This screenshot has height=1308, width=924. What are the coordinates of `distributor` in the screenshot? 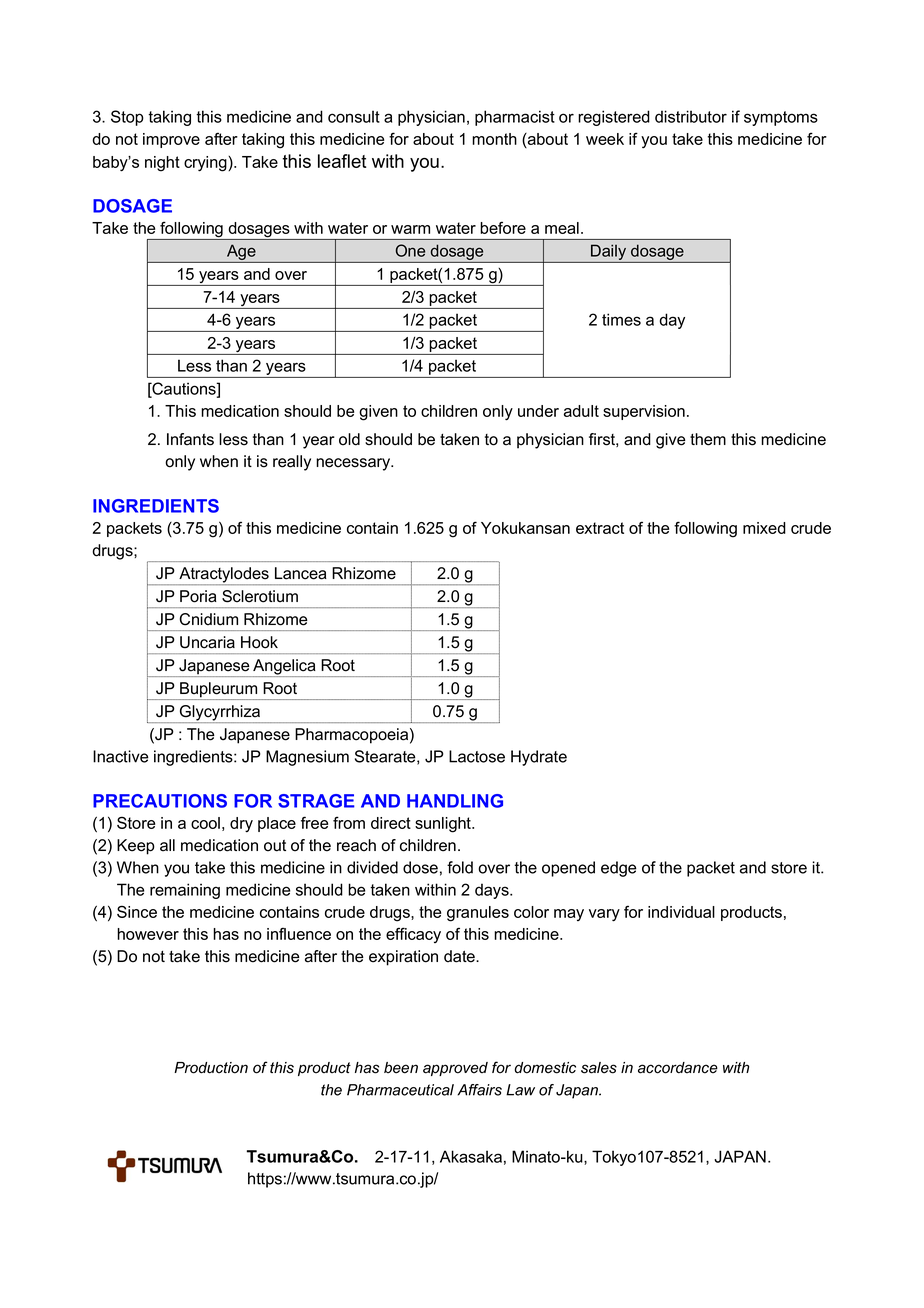 It's located at (691, 116).
